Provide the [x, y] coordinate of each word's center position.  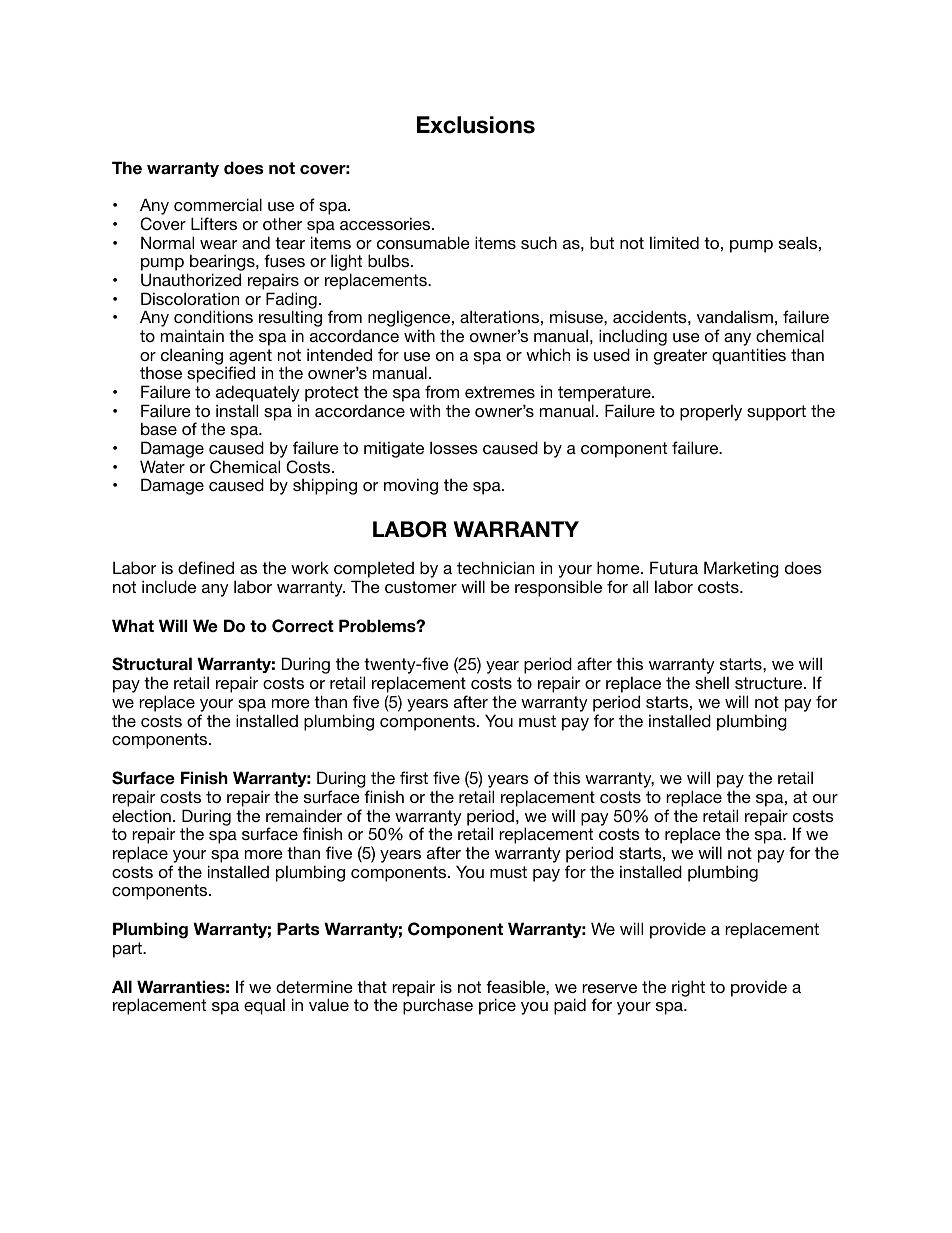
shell [712, 682]
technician [495, 567]
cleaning [192, 356]
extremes [500, 392]
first [414, 777]
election [141, 815]
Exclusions [476, 125]
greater [680, 357]
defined [206, 567]
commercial [218, 204]
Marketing [741, 569]
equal [264, 1006]
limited [674, 242]
